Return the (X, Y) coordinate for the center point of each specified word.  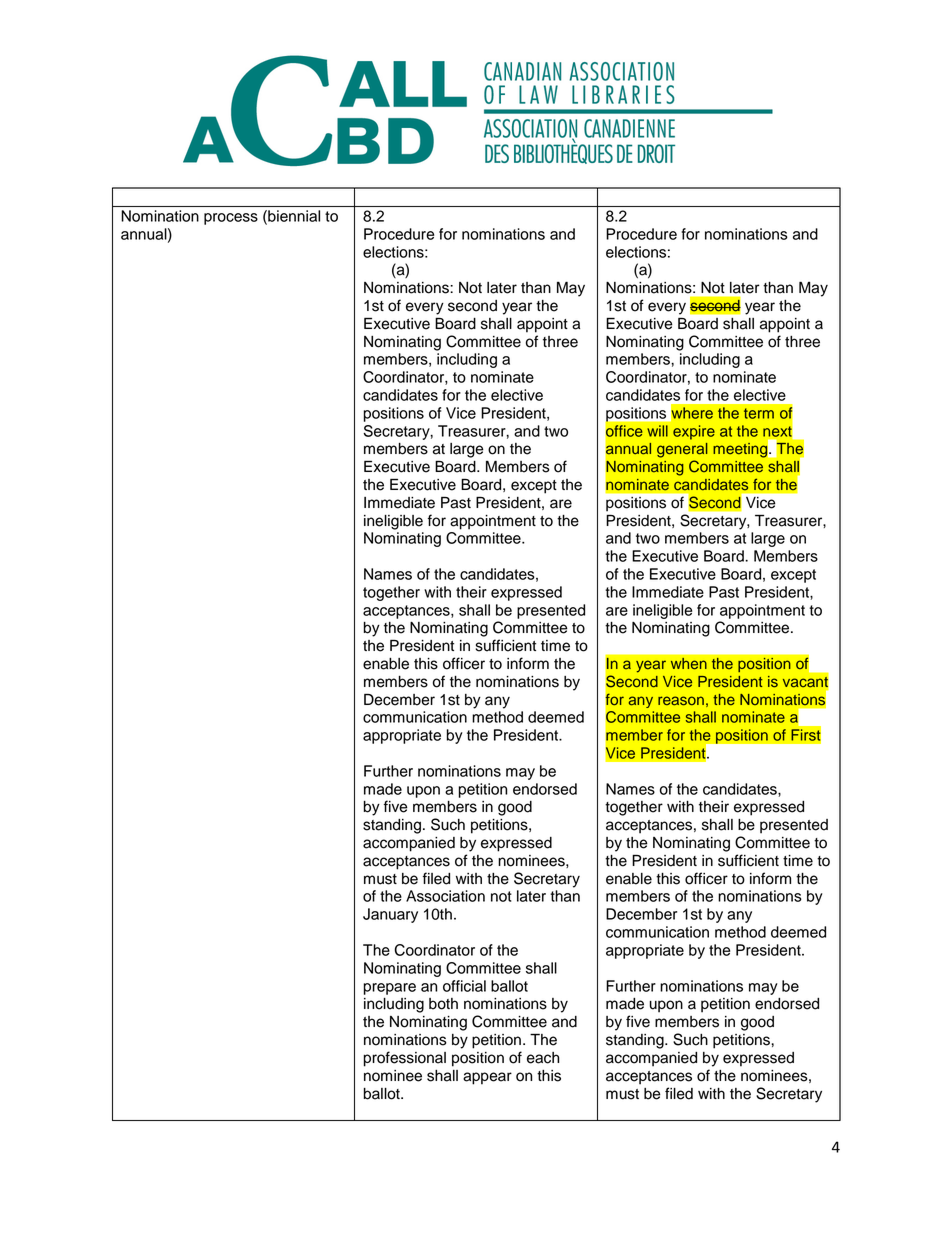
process (231, 219)
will (657, 431)
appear (487, 1078)
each (543, 1058)
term (759, 413)
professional (405, 1059)
